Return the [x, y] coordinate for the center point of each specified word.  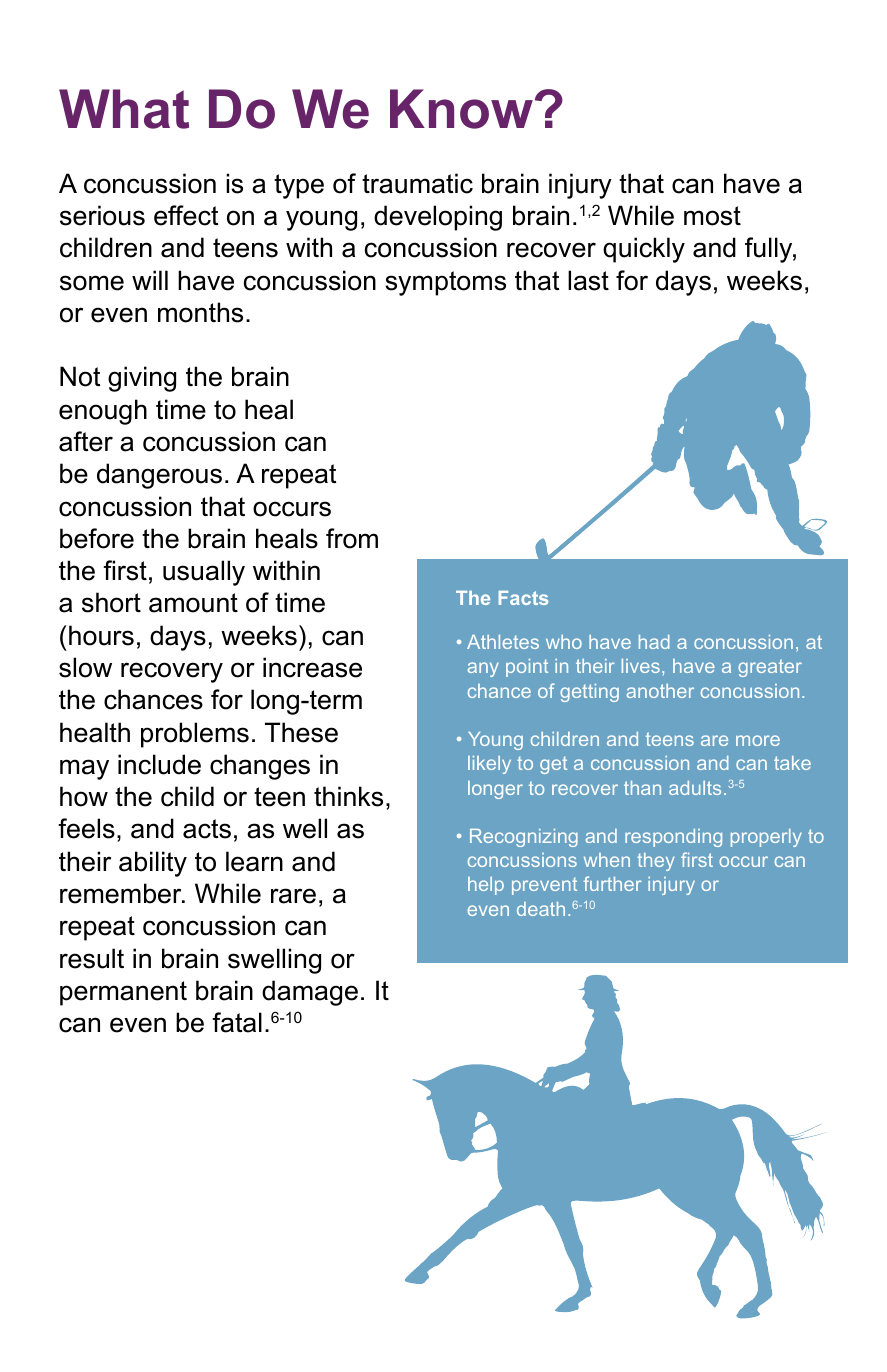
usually [204, 573]
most [712, 216]
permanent [123, 993]
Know [461, 109]
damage [310, 993]
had [654, 642]
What [124, 109]
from [352, 538]
